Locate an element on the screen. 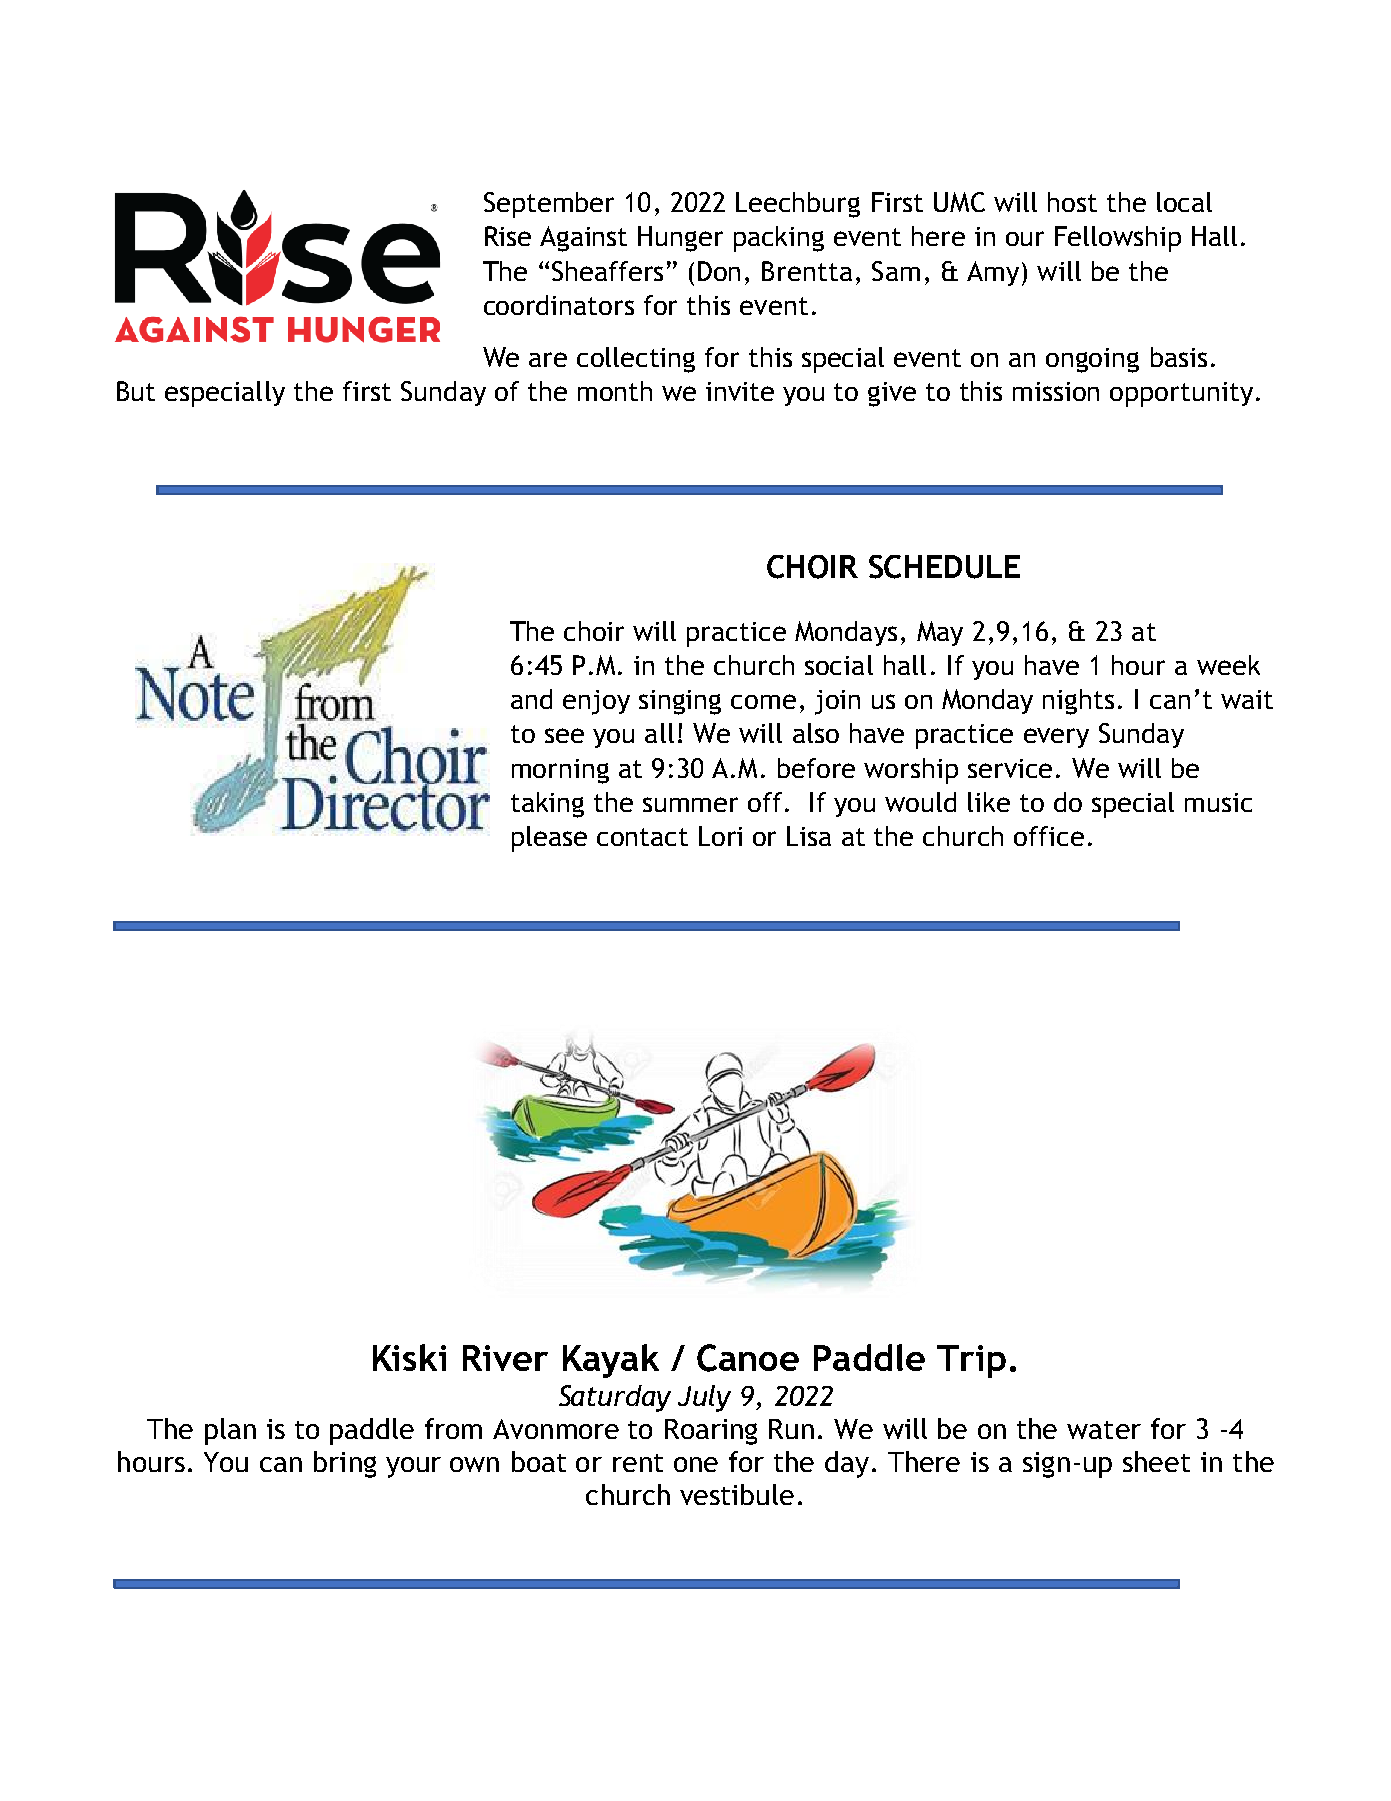  Rise is located at coordinates (508, 236).
